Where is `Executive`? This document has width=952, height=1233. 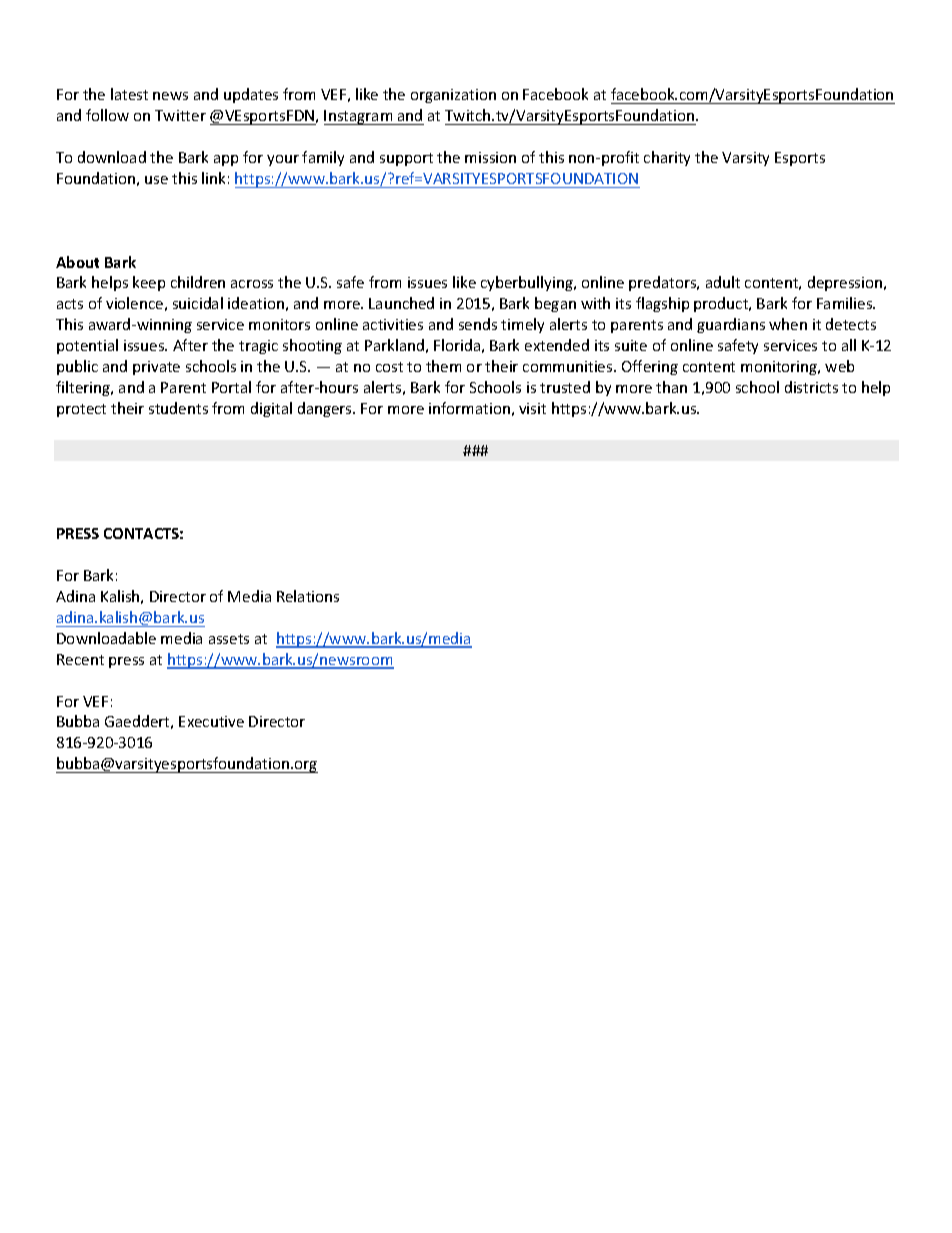
Executive is located at coordinates (211, 721).
